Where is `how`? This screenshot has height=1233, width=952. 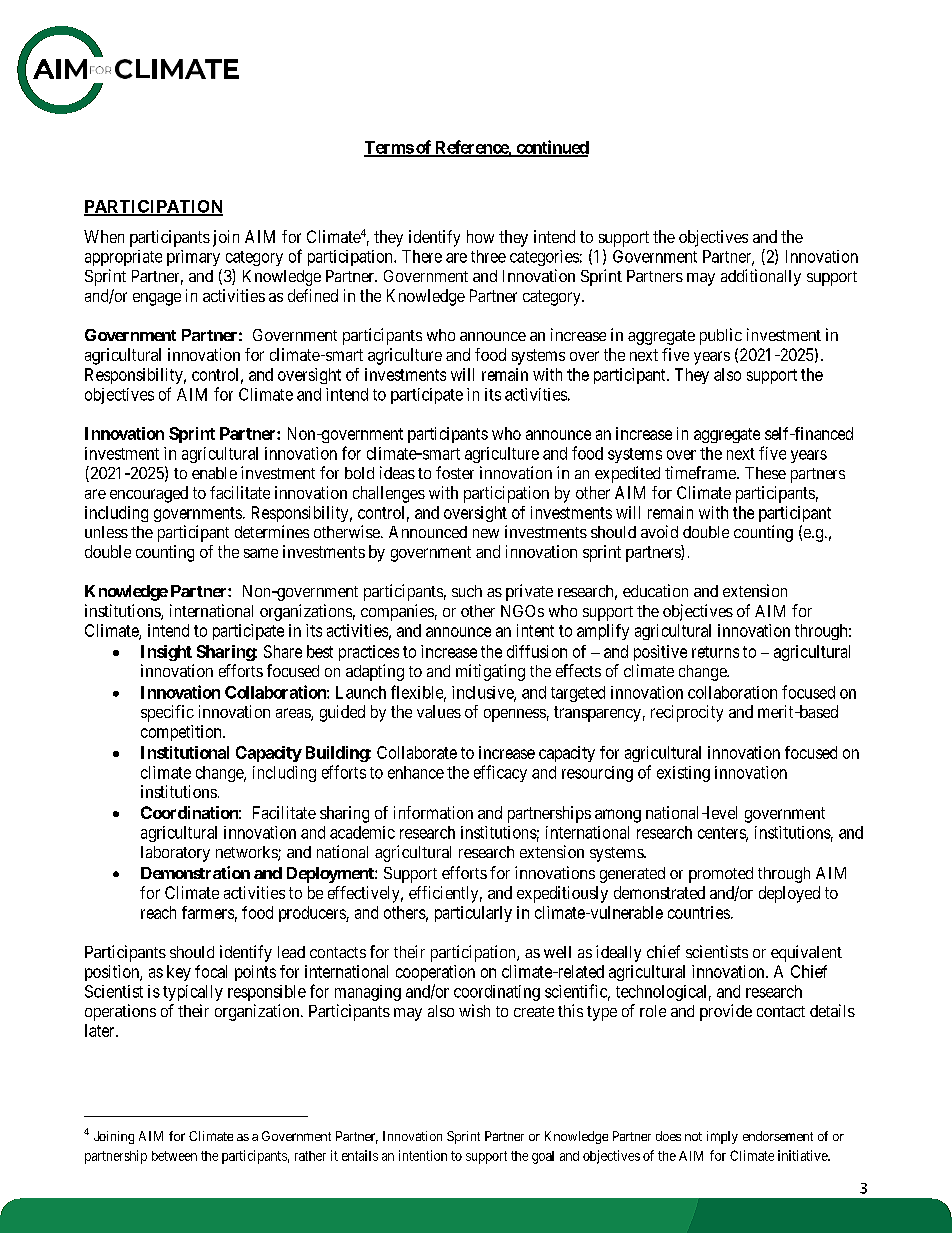 how is located at coordinates (480, 236).
